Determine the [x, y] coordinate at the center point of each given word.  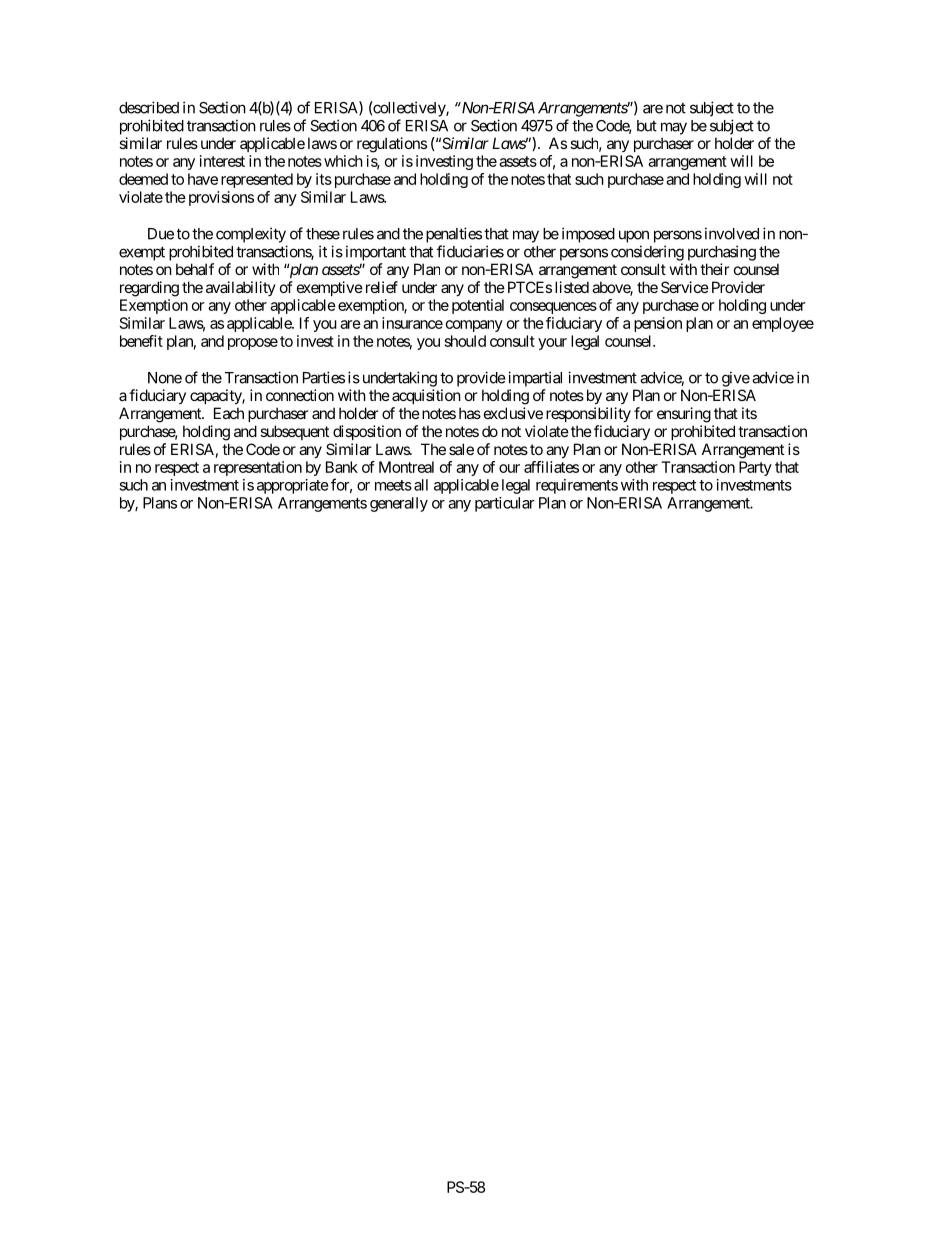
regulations [392, 145]
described [149, 107]
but [647, 126]
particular [505, 504]
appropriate [293, 486]
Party [755, 468]
